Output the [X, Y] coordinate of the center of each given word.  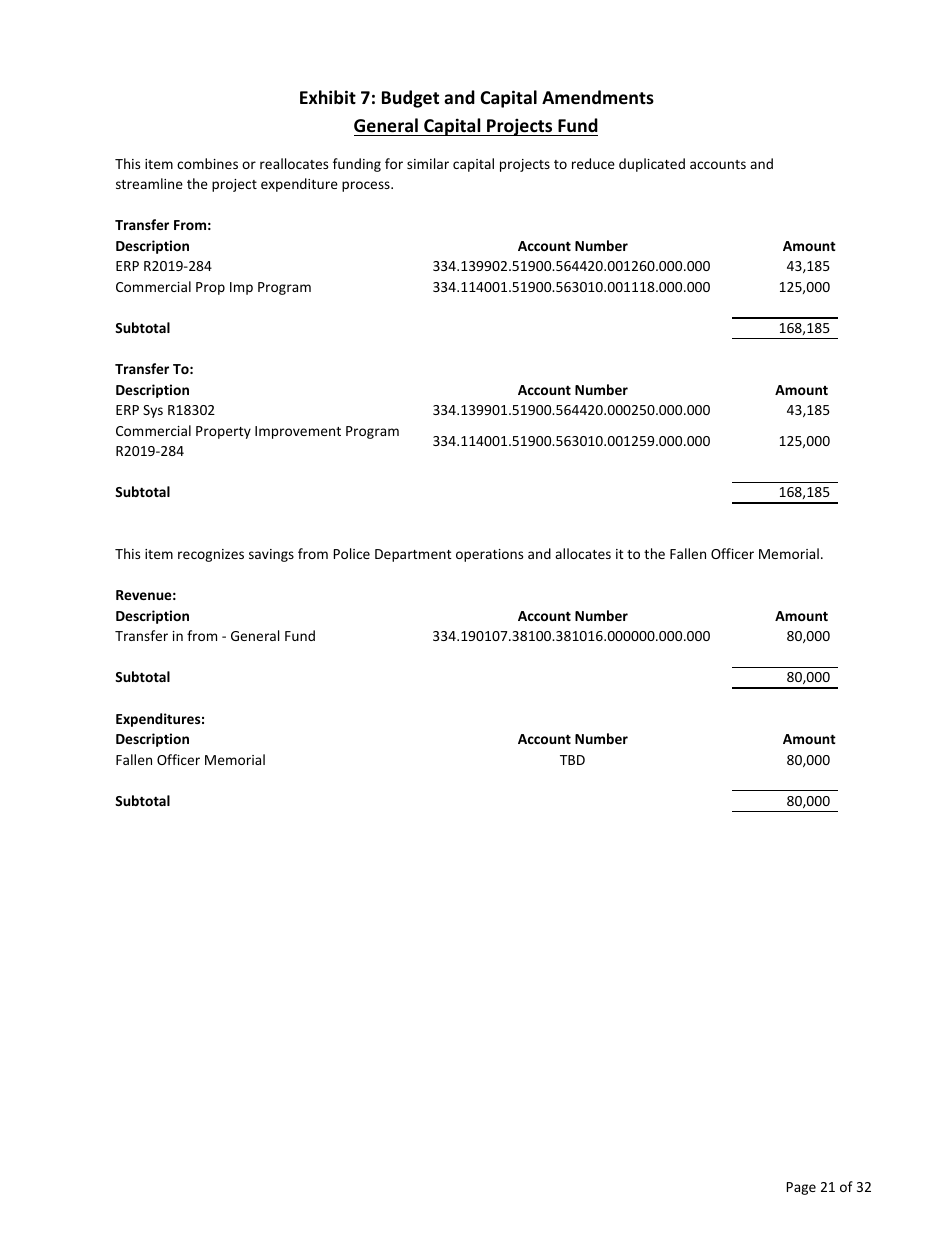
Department [413, 555]
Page [801, 1188]
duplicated [652, 165]
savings [271, 555]
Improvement [298, 432]
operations [489, 555]
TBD [572, 760]
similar [428, 163]
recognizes [211, 555]
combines [207, 163]
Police [352, 553]
